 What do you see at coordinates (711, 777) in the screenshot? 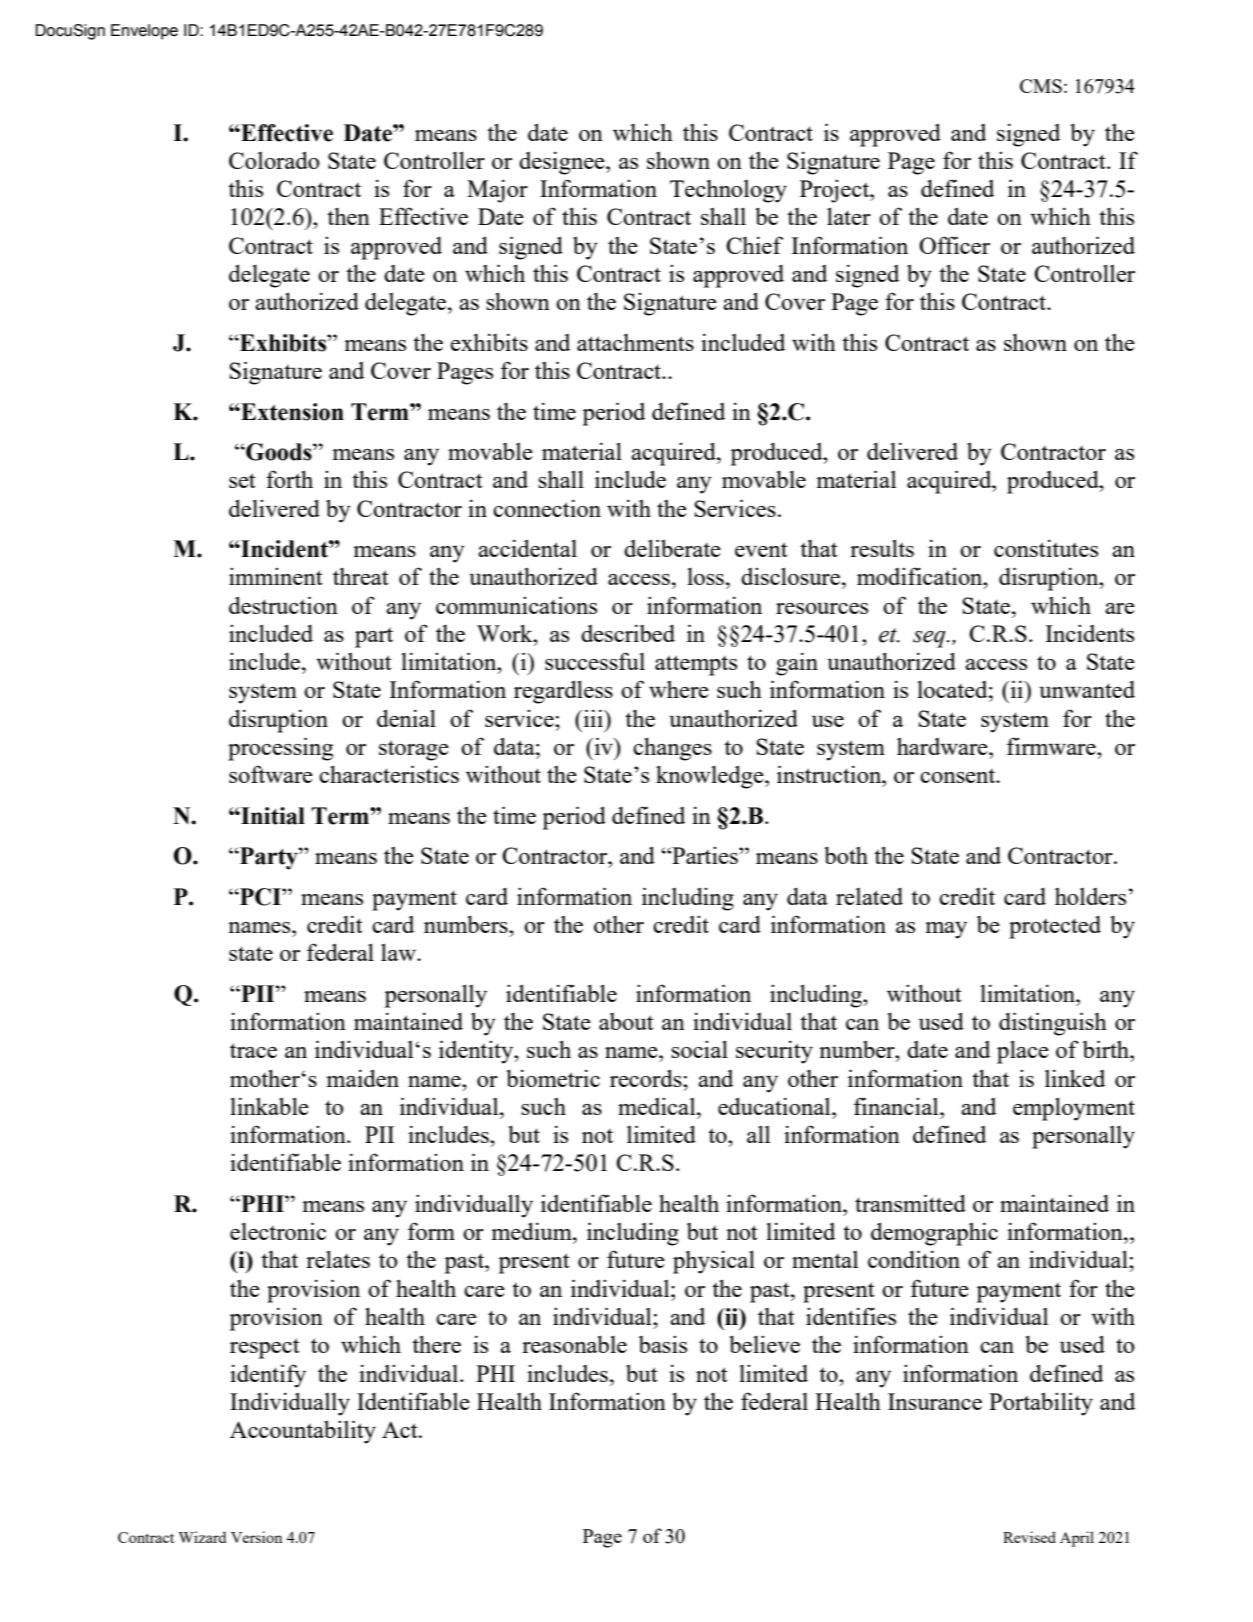
I see `knowledge` at bounding box center [711, 777].
